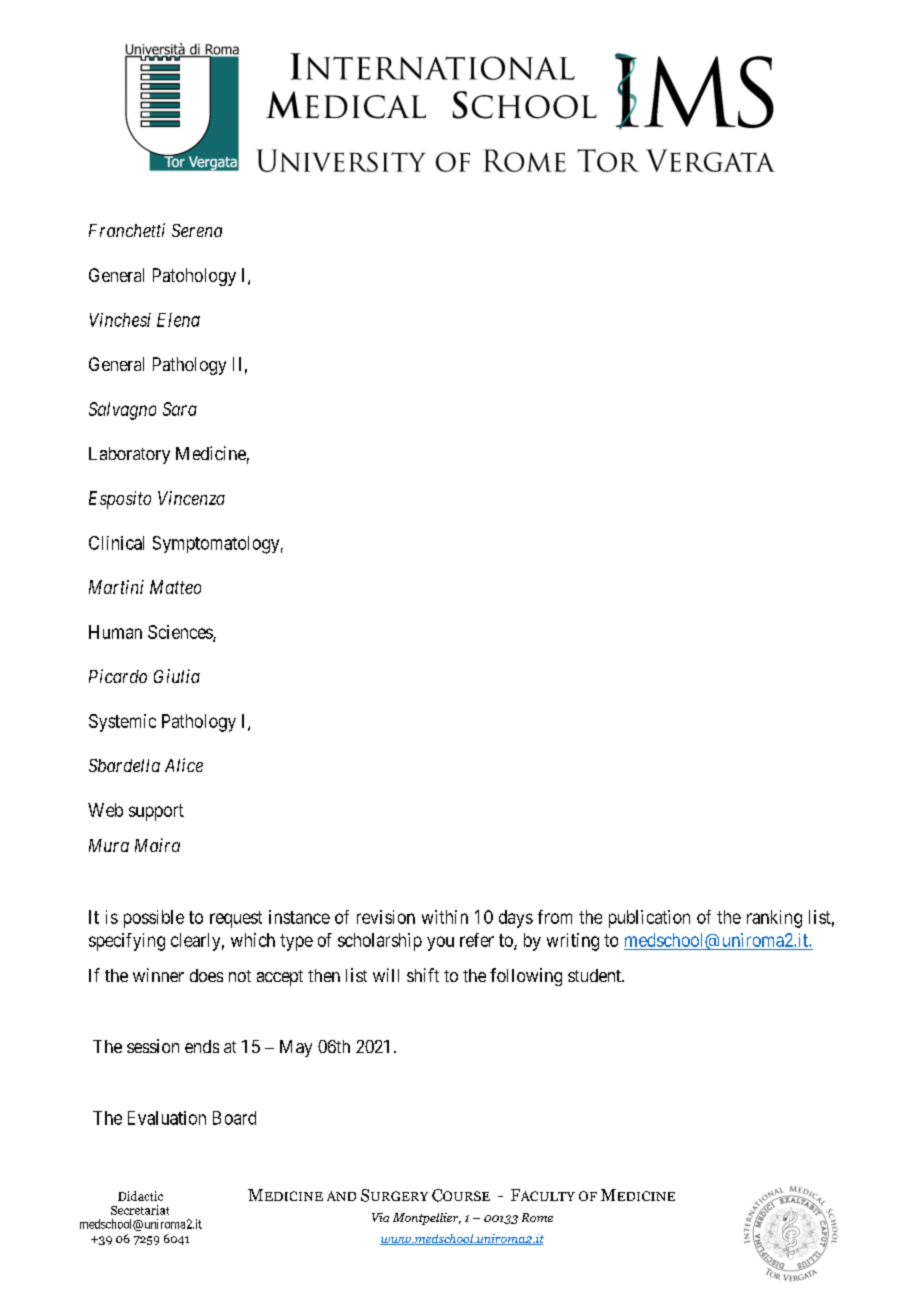 This page has width=924, height=1308. I want to click on Rome, so click(537, 1217).
